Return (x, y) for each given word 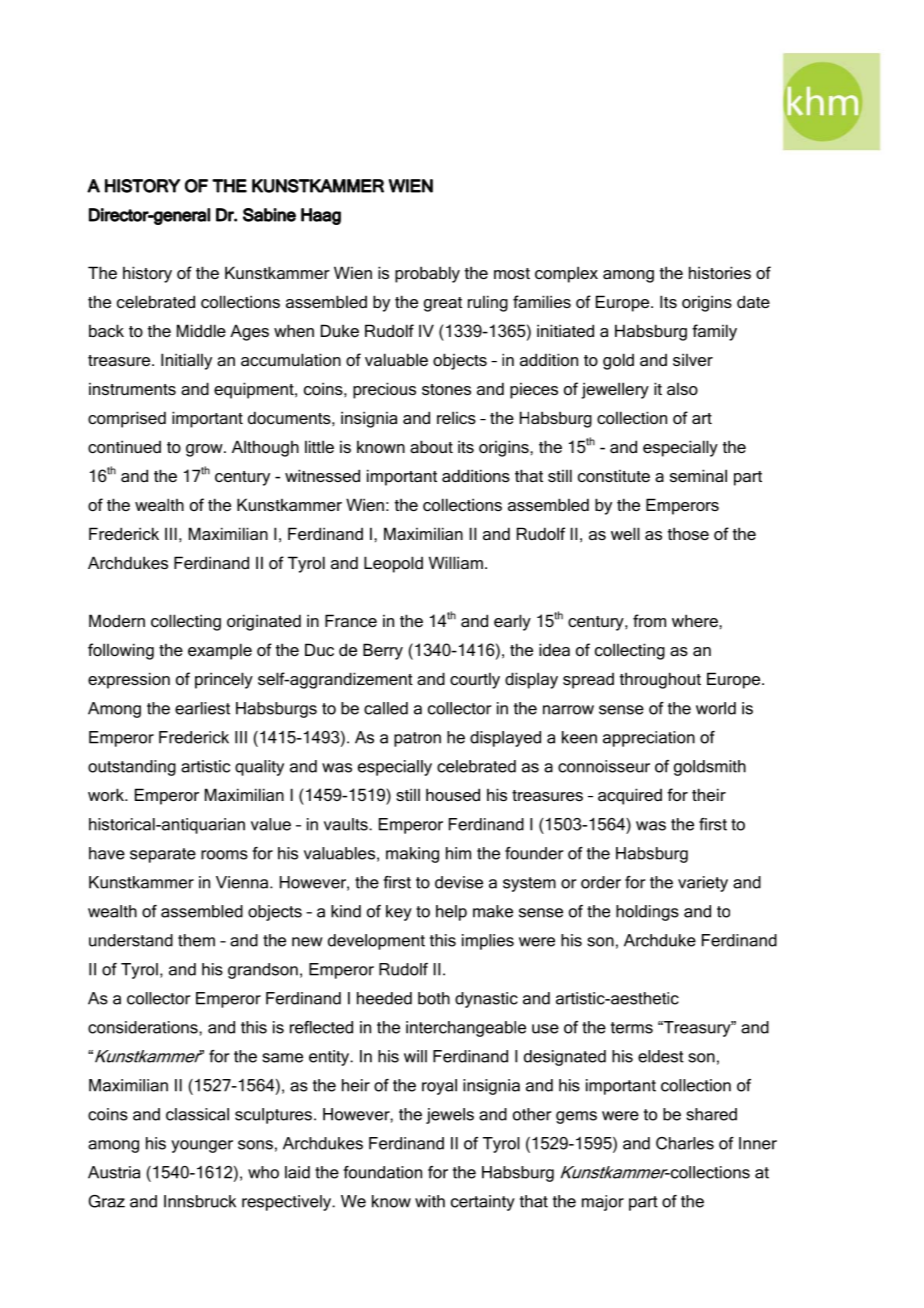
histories (720, 272)
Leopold (393, 564)
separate (163, 855)
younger (202, 1146)
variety (703, 884)
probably (427, 274)
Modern (117, 620)
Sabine (269, 215)
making (412, 855)
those (688, 533)
